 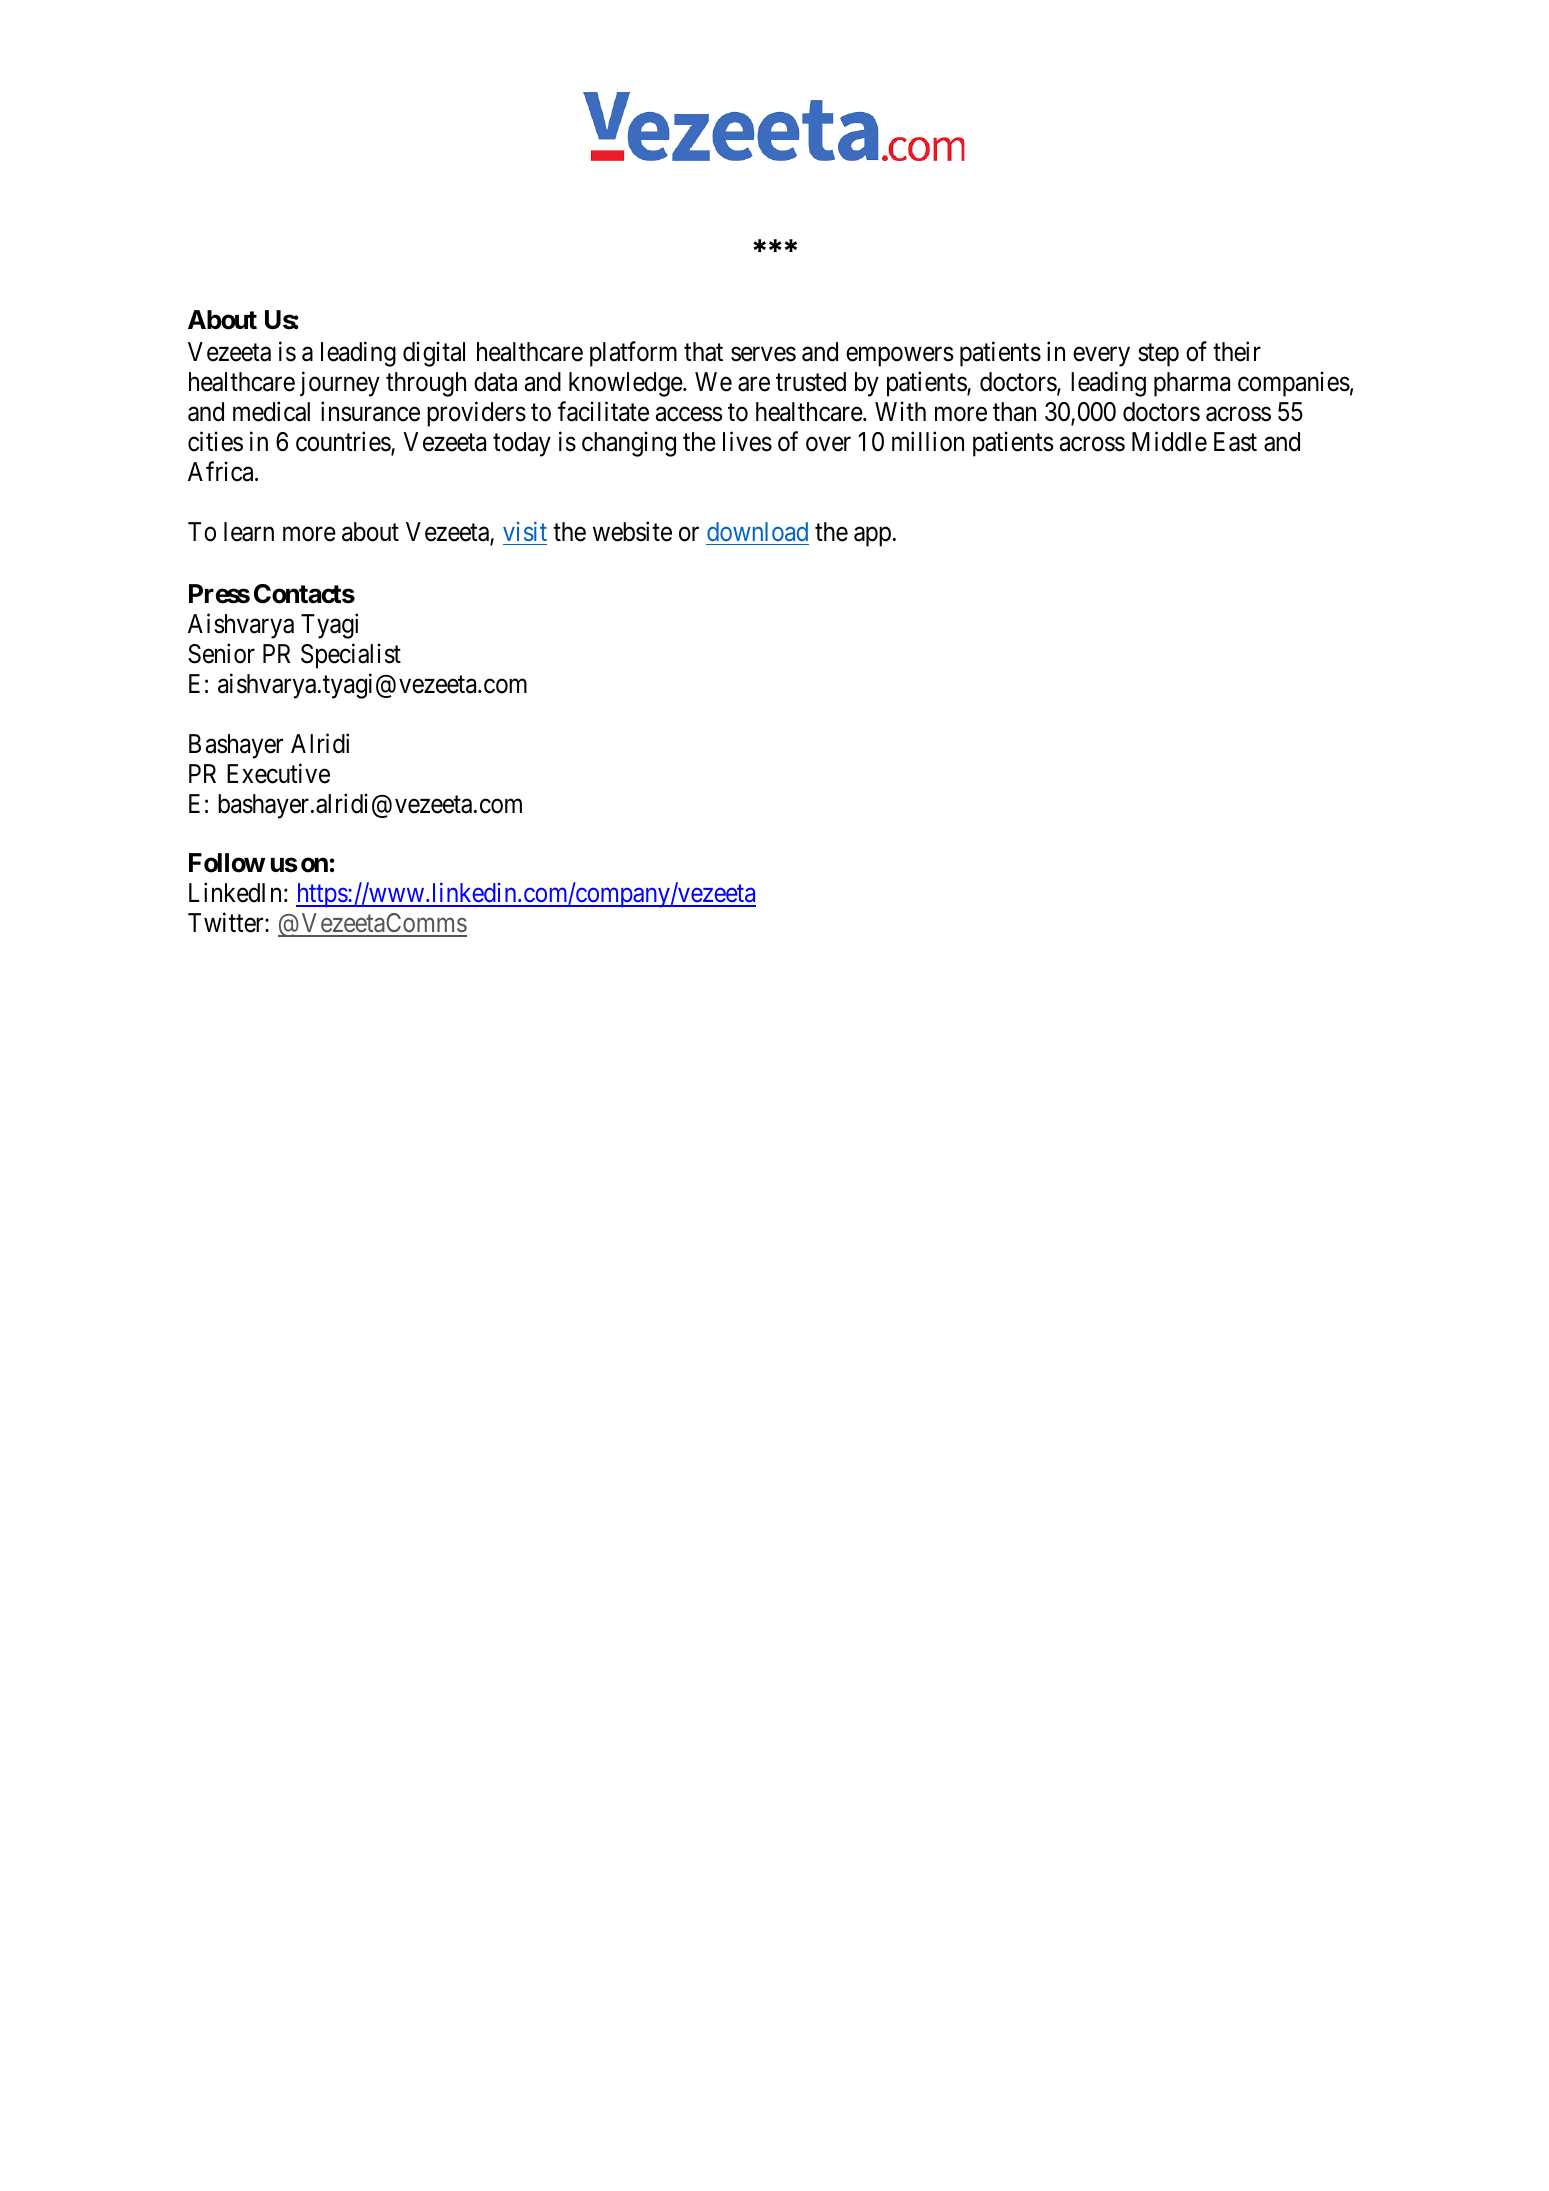 I want to click on download, so click(x=757, y=531).
